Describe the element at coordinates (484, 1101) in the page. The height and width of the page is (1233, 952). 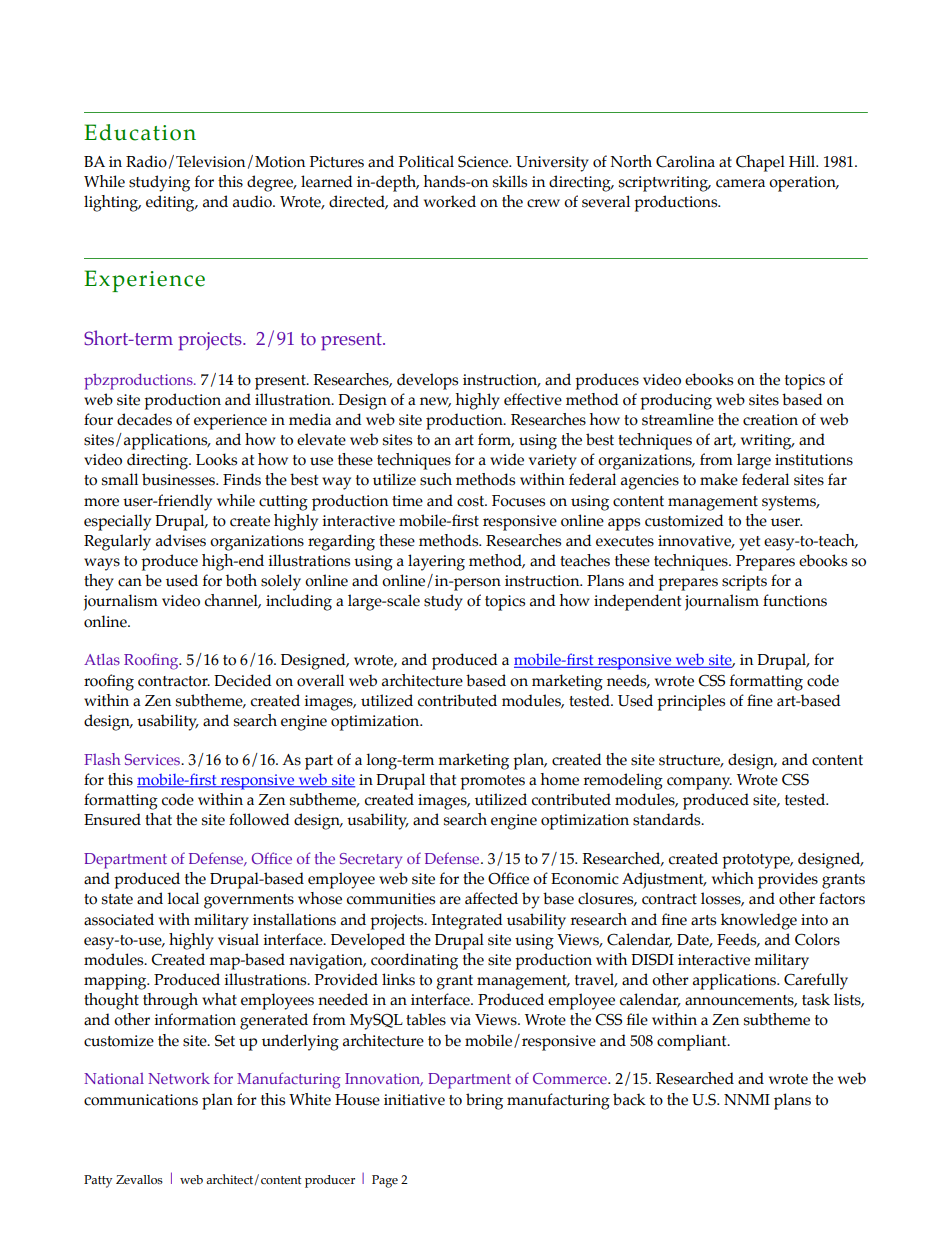
I see `bring` at that location.
